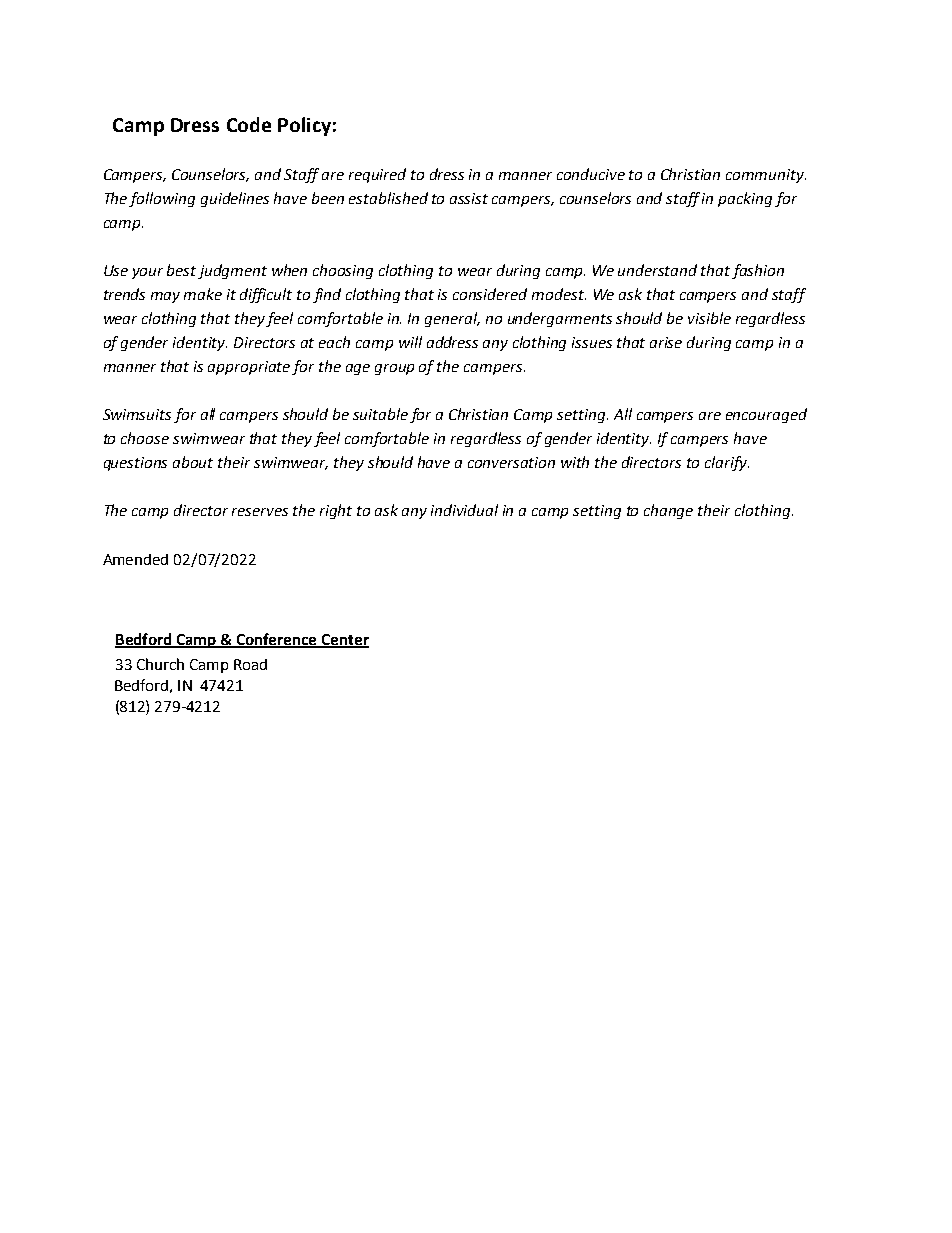  I want to click on Center, so click(344, 640).
